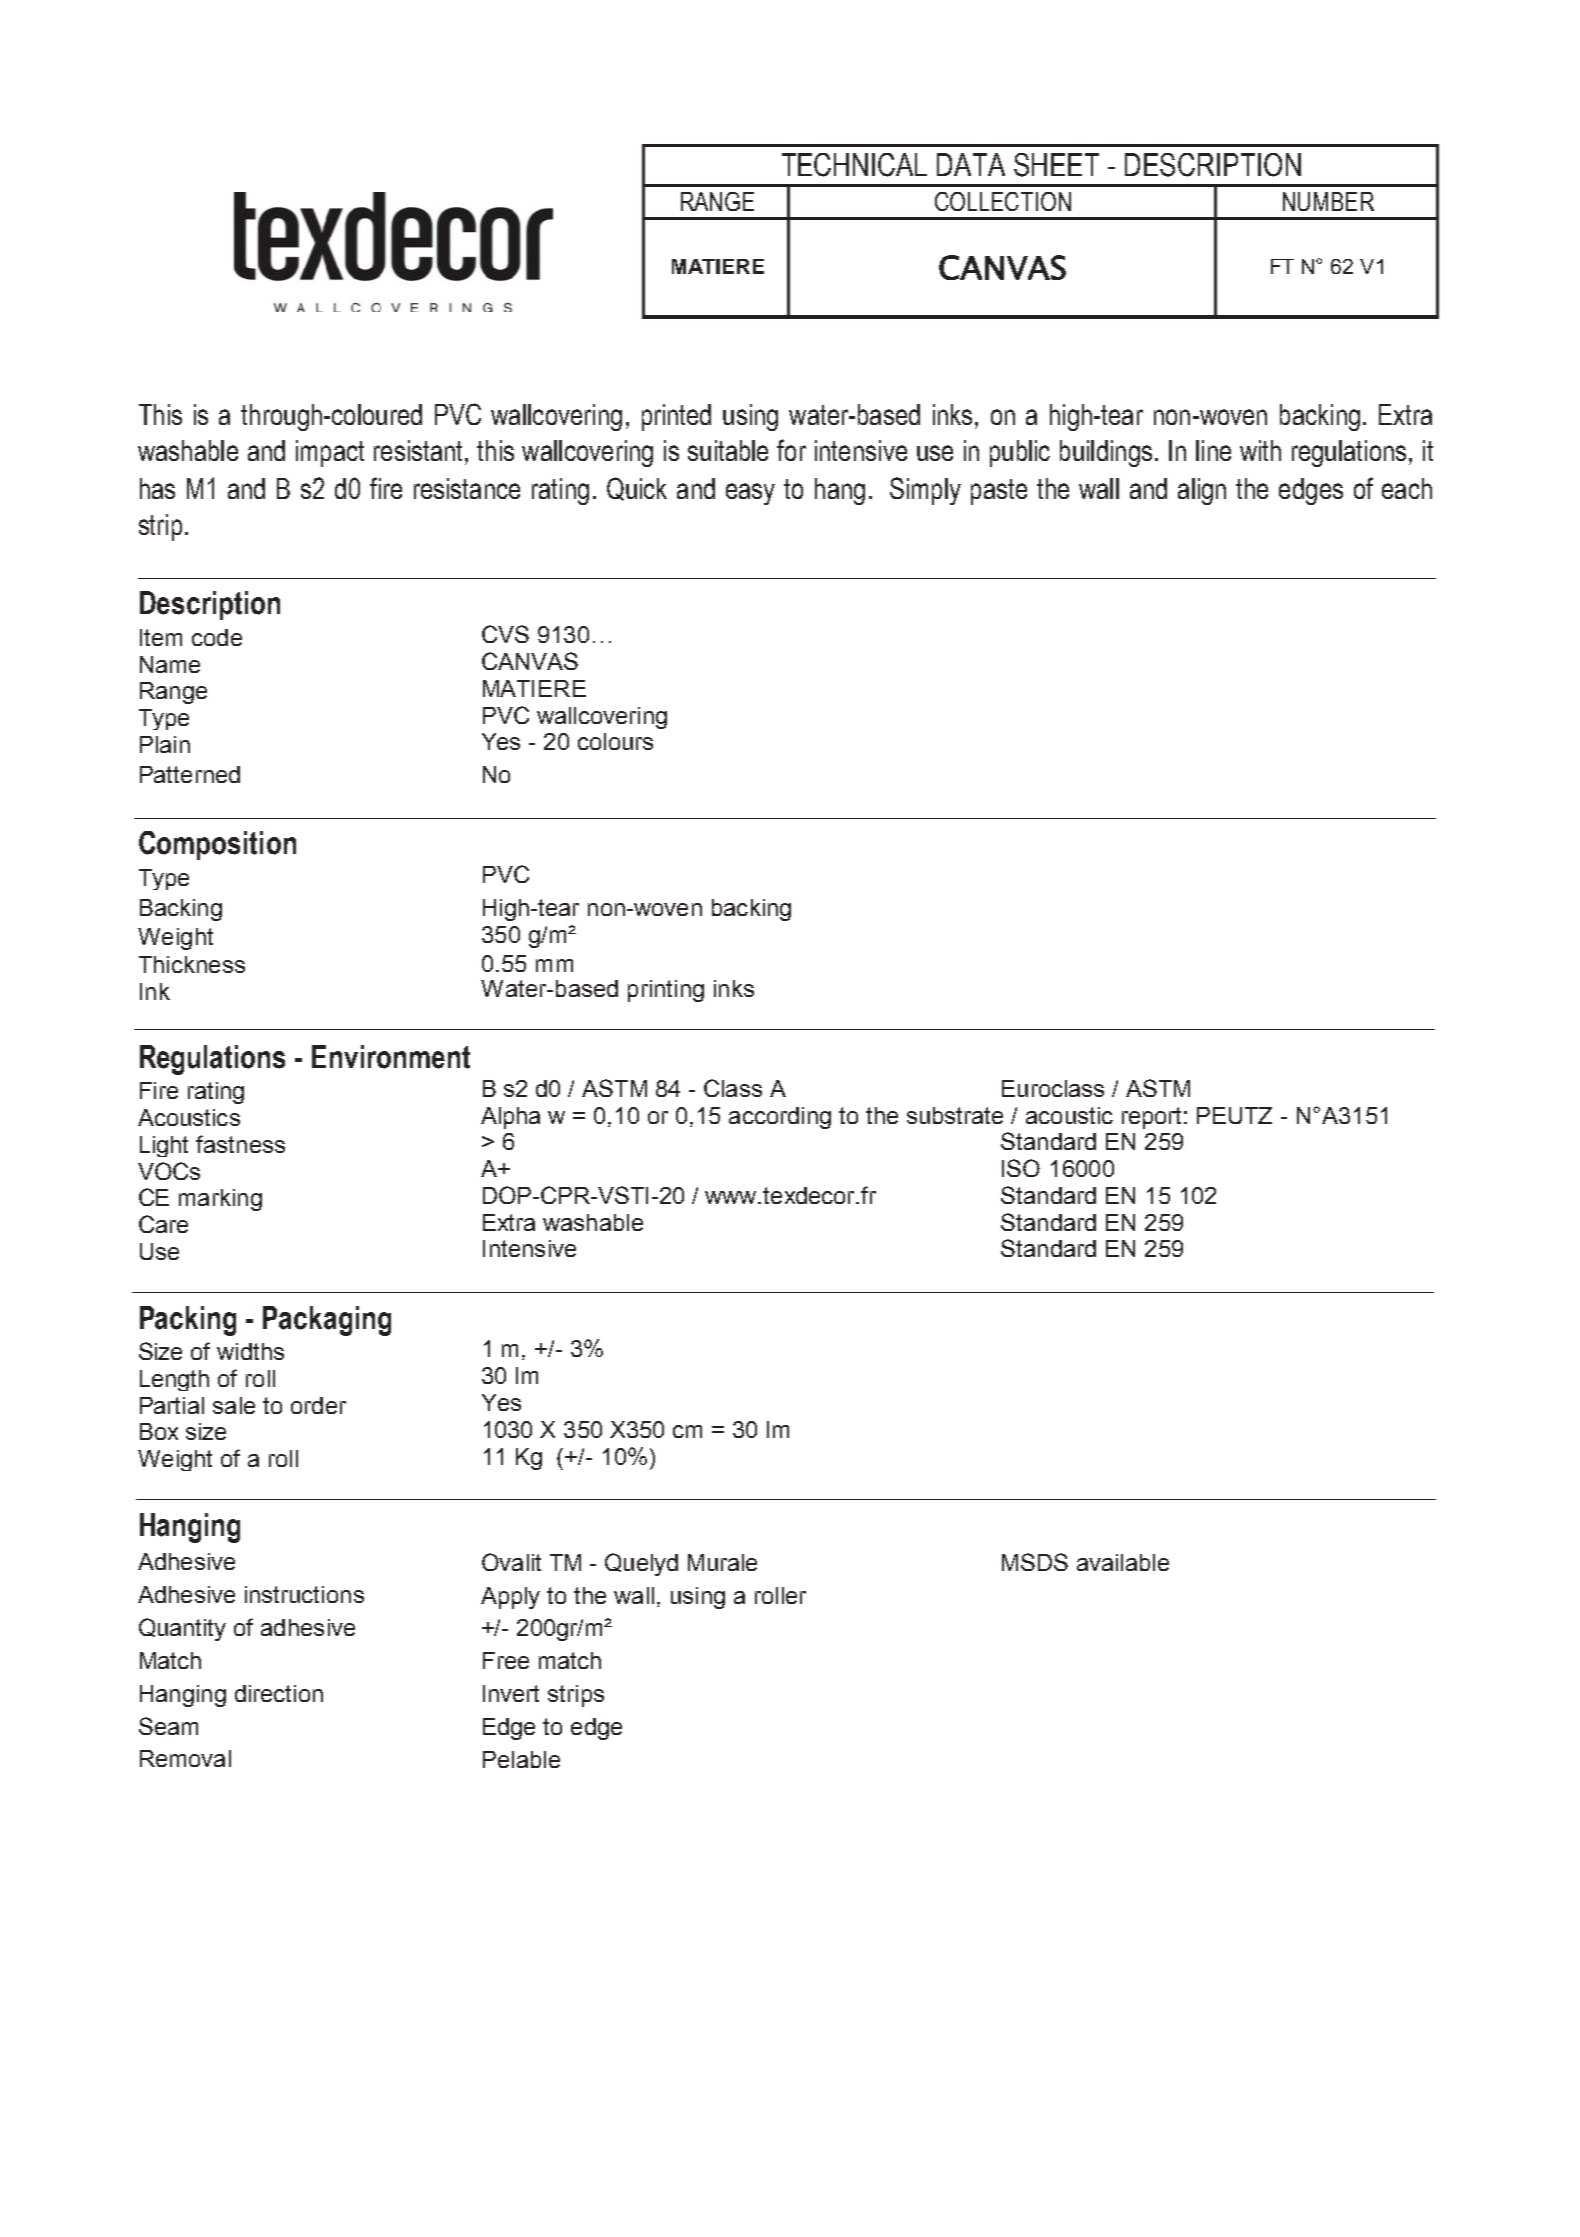 The image size is (1580, 2237). What do you see at coordinates (1035, 1562) in the screenshot?
I see `MSDS` at bounding box center [1035, 1562].
